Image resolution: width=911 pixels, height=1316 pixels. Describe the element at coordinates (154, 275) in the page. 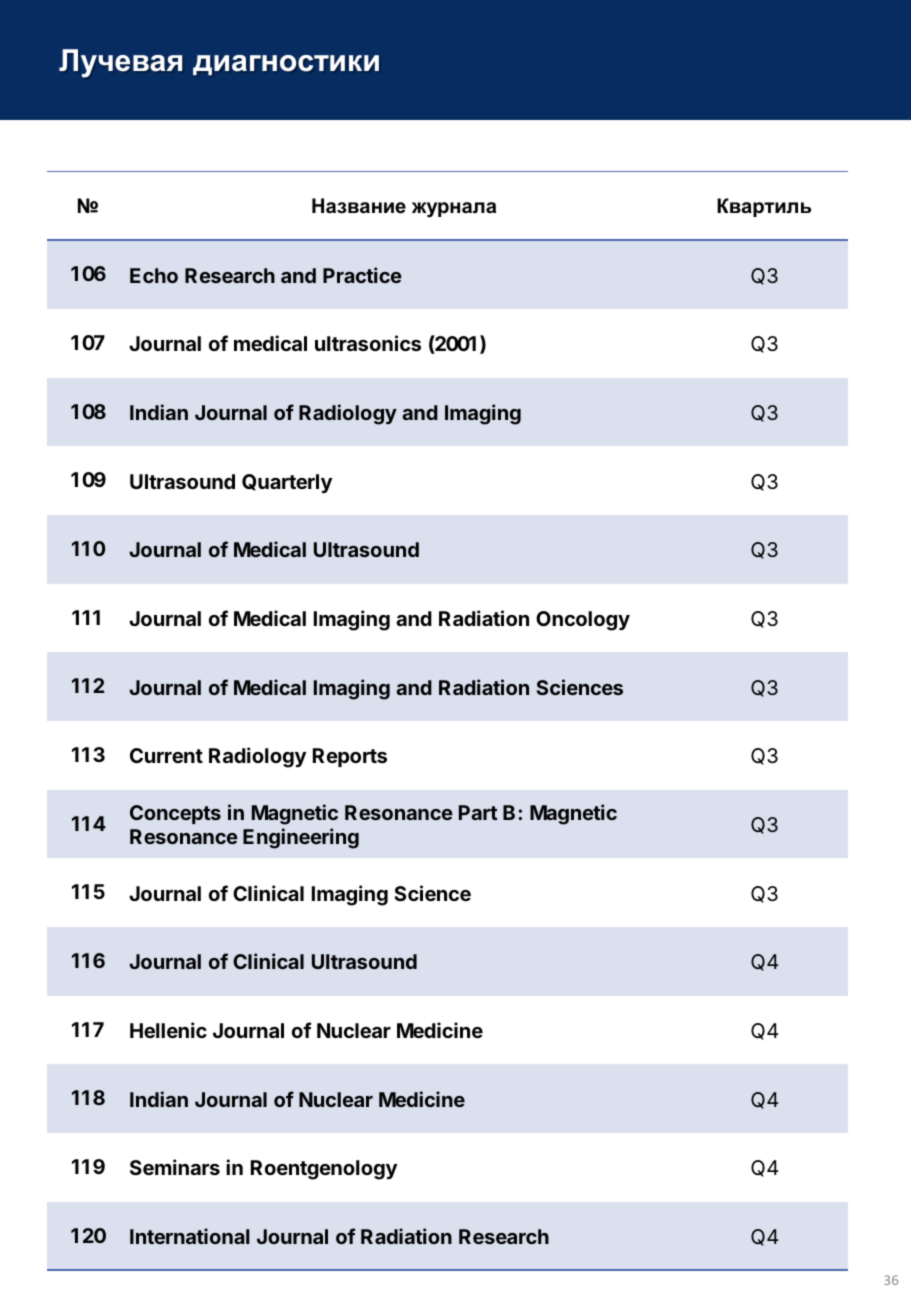

I see `Echo` at that location.
